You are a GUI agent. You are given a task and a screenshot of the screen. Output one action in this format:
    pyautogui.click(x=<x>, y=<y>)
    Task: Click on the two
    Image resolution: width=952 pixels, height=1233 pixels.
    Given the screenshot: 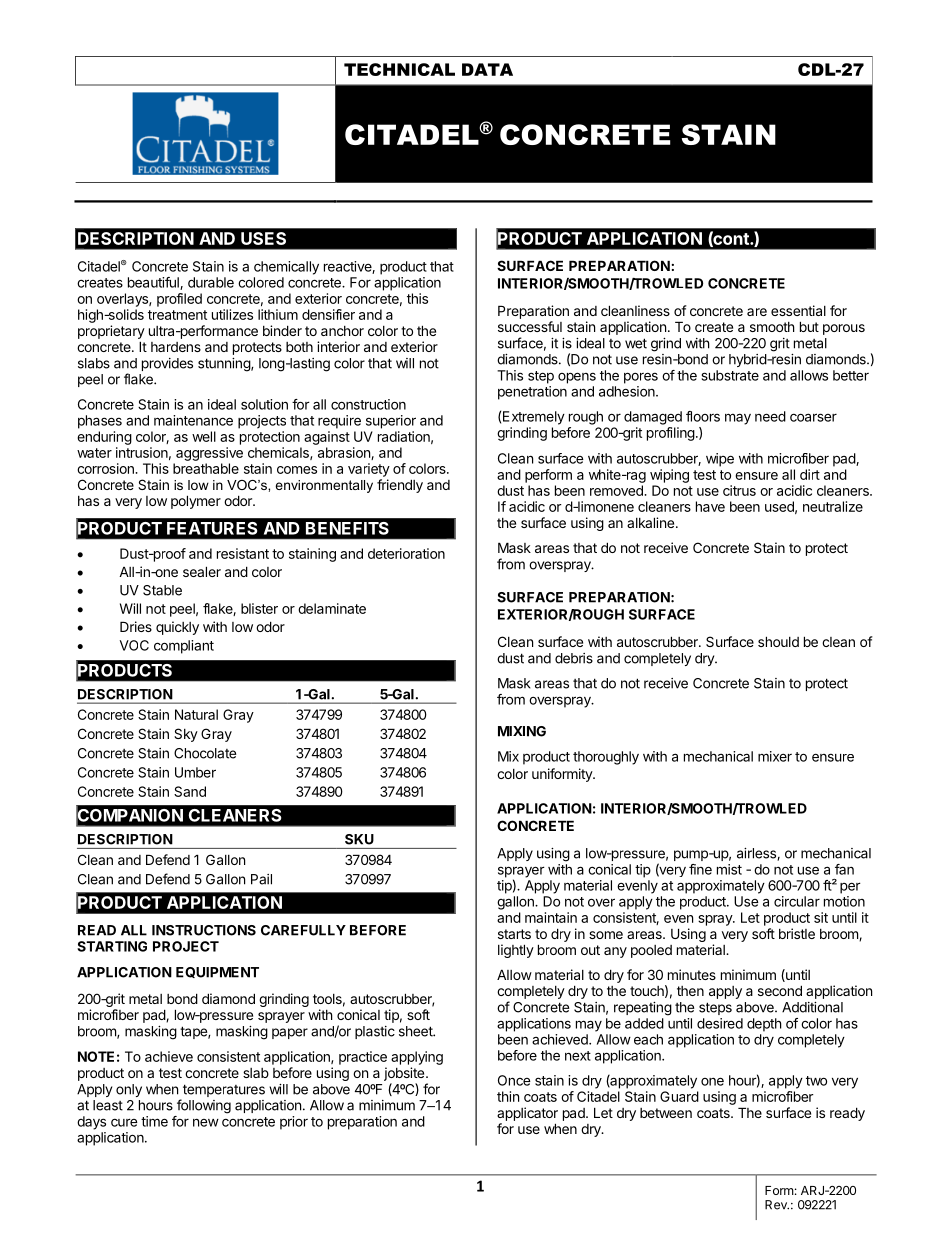 What is the action you would take?
    pyautogui.click(x=816, y=1081)
